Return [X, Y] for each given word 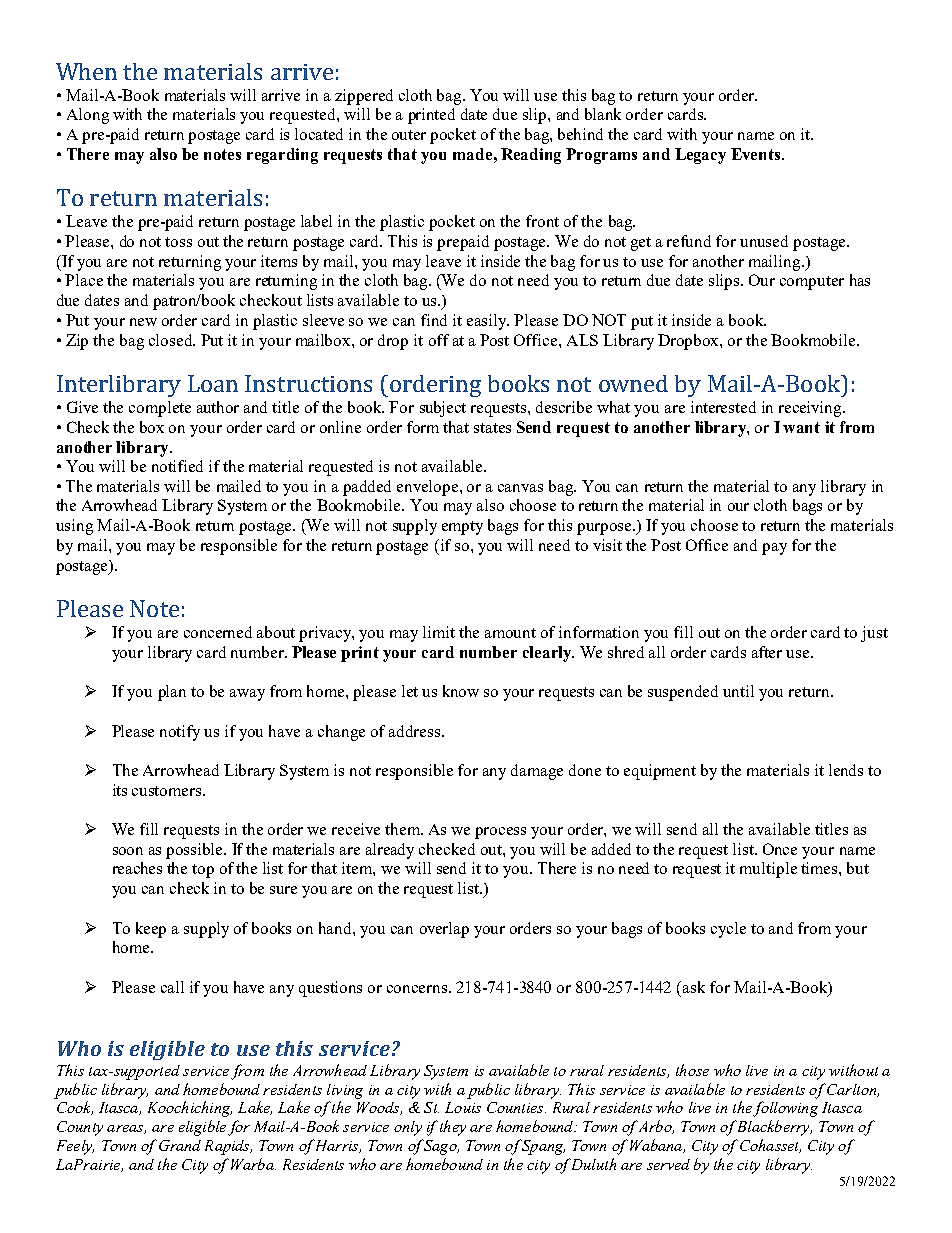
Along [88, 116]
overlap [444, 930]
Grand [180, 1145]
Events [755, 154]
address [414, 731]
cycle [728, 930]
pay [774, 549]
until [738, 691]
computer [812, 283]
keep [151, 930]
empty [462, 528]
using [74, 527]
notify [180, 733]
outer [409, 135]
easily [488, 322]
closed [172, 340]
